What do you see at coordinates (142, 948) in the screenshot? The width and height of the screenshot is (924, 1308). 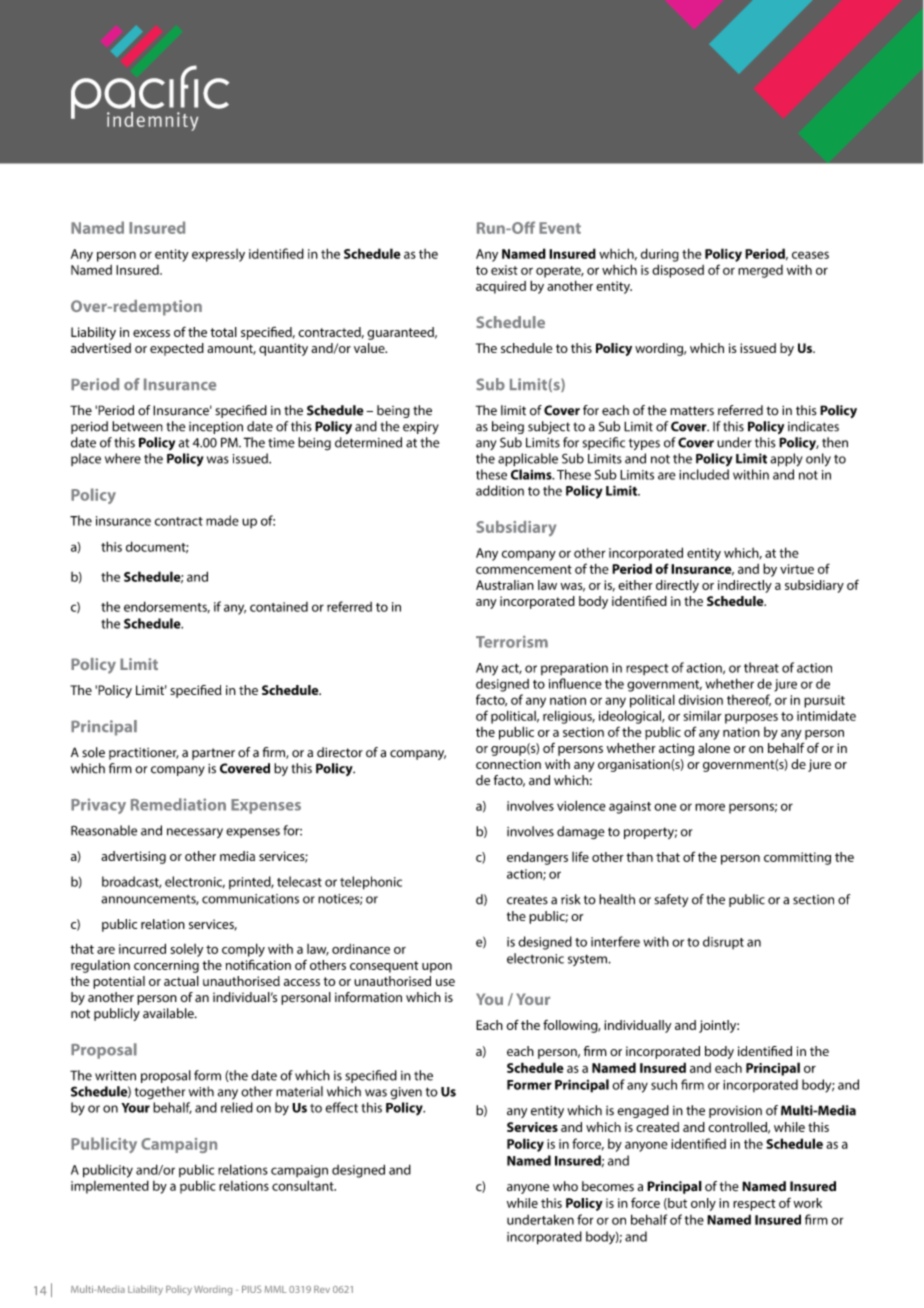 I see `incurred` at bounding box center [142, 948].
